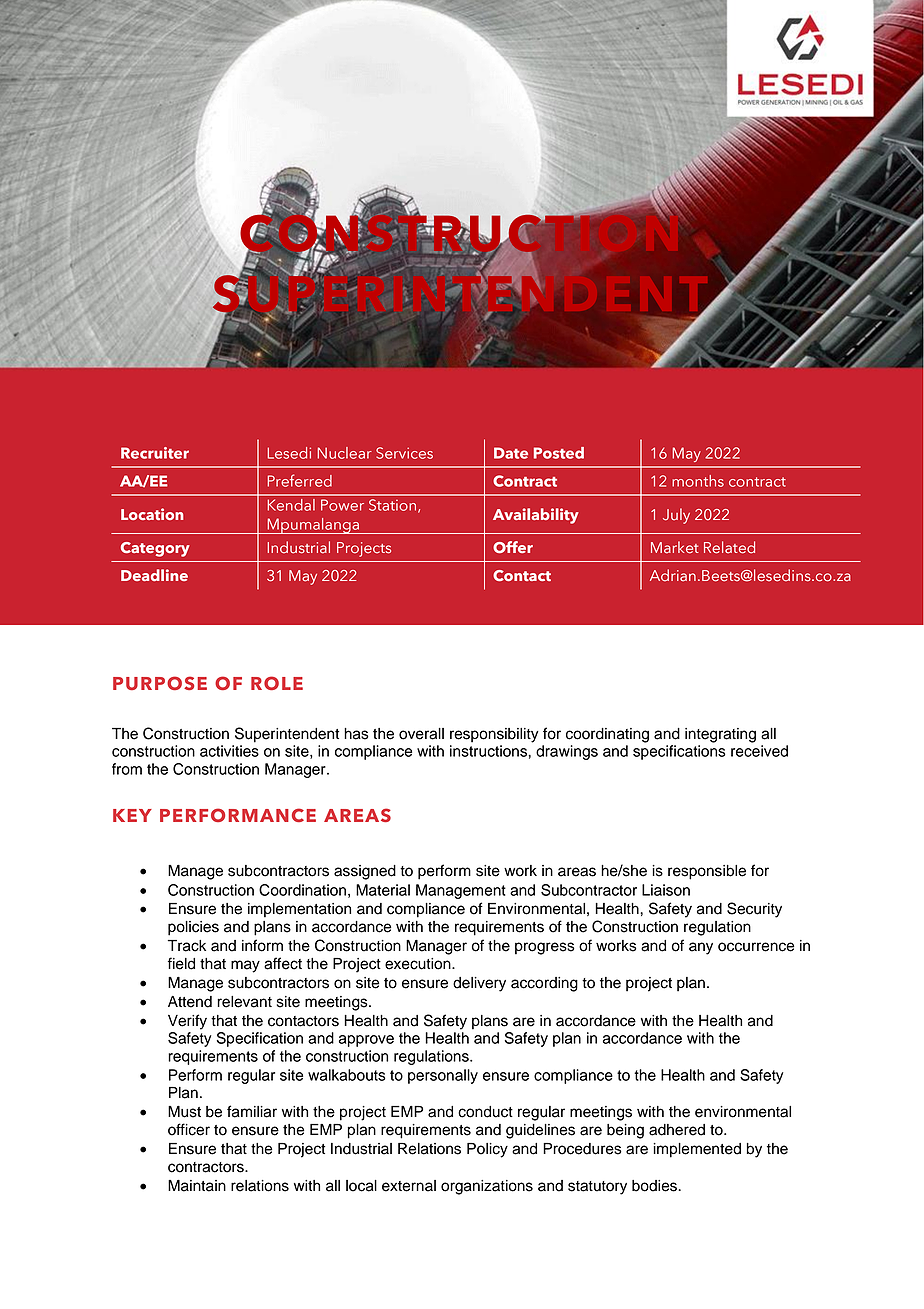 The image size is (924, 1309). What do you see at coordinates (701, 948) in the screenshot?
I see `any` at bounding box center [701, 948].
